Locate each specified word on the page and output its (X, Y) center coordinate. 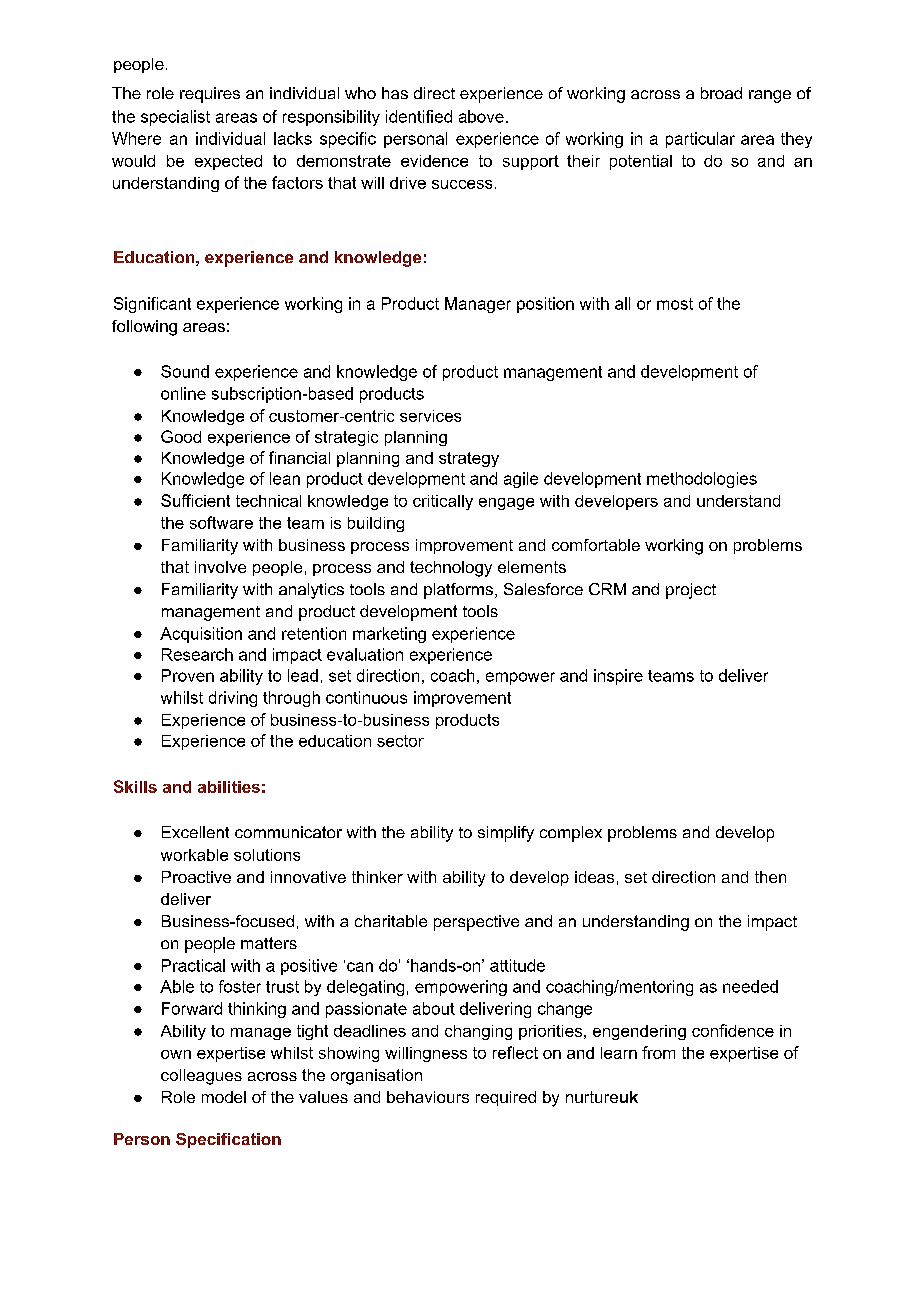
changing (478, 1032)
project (691, 591)
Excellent (195, 832)
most (675, 304)
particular (700, 140)
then (770, 877)
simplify (506, 834)
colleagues (201, 1077)
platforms (458, 591)
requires (210, 95)
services (430, 416)
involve (220, 567)
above (481, 116)
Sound (185, 371)
